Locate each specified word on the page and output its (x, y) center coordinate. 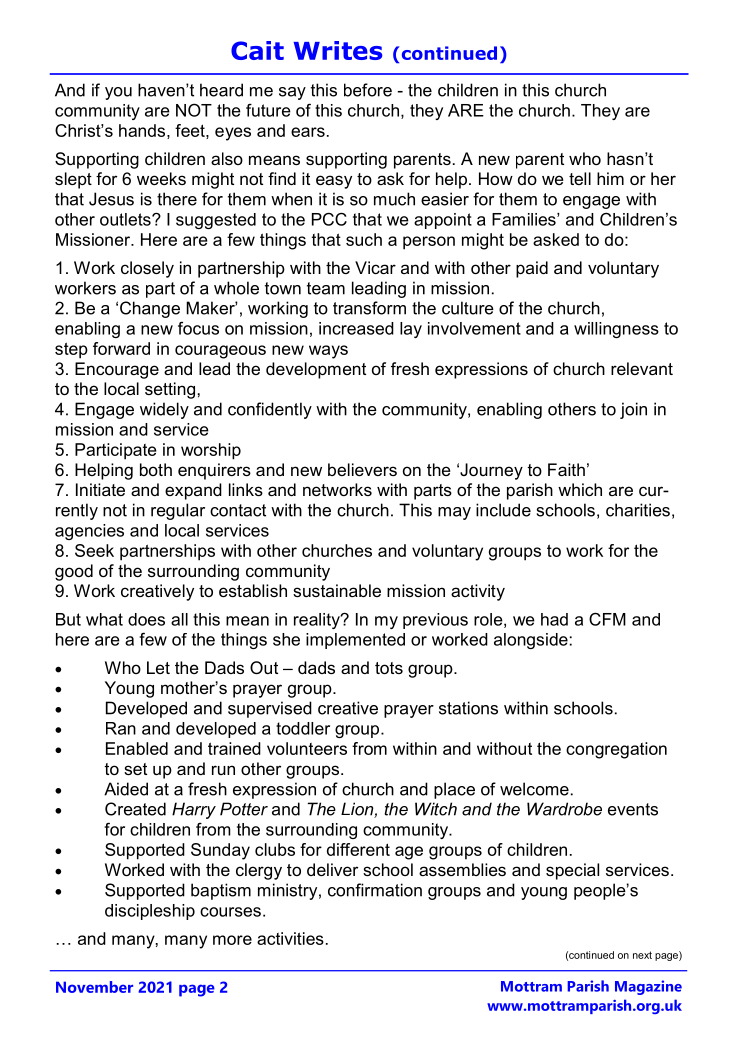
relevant (642, 368)
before (368, 90)
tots (389, 668)
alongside (531, 641)
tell (580, 178)
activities (290, 938)
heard (221, 90)
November (94, 987)
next (642, 955)
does (146, 619)
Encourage (117, 370)
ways (328, 352)
